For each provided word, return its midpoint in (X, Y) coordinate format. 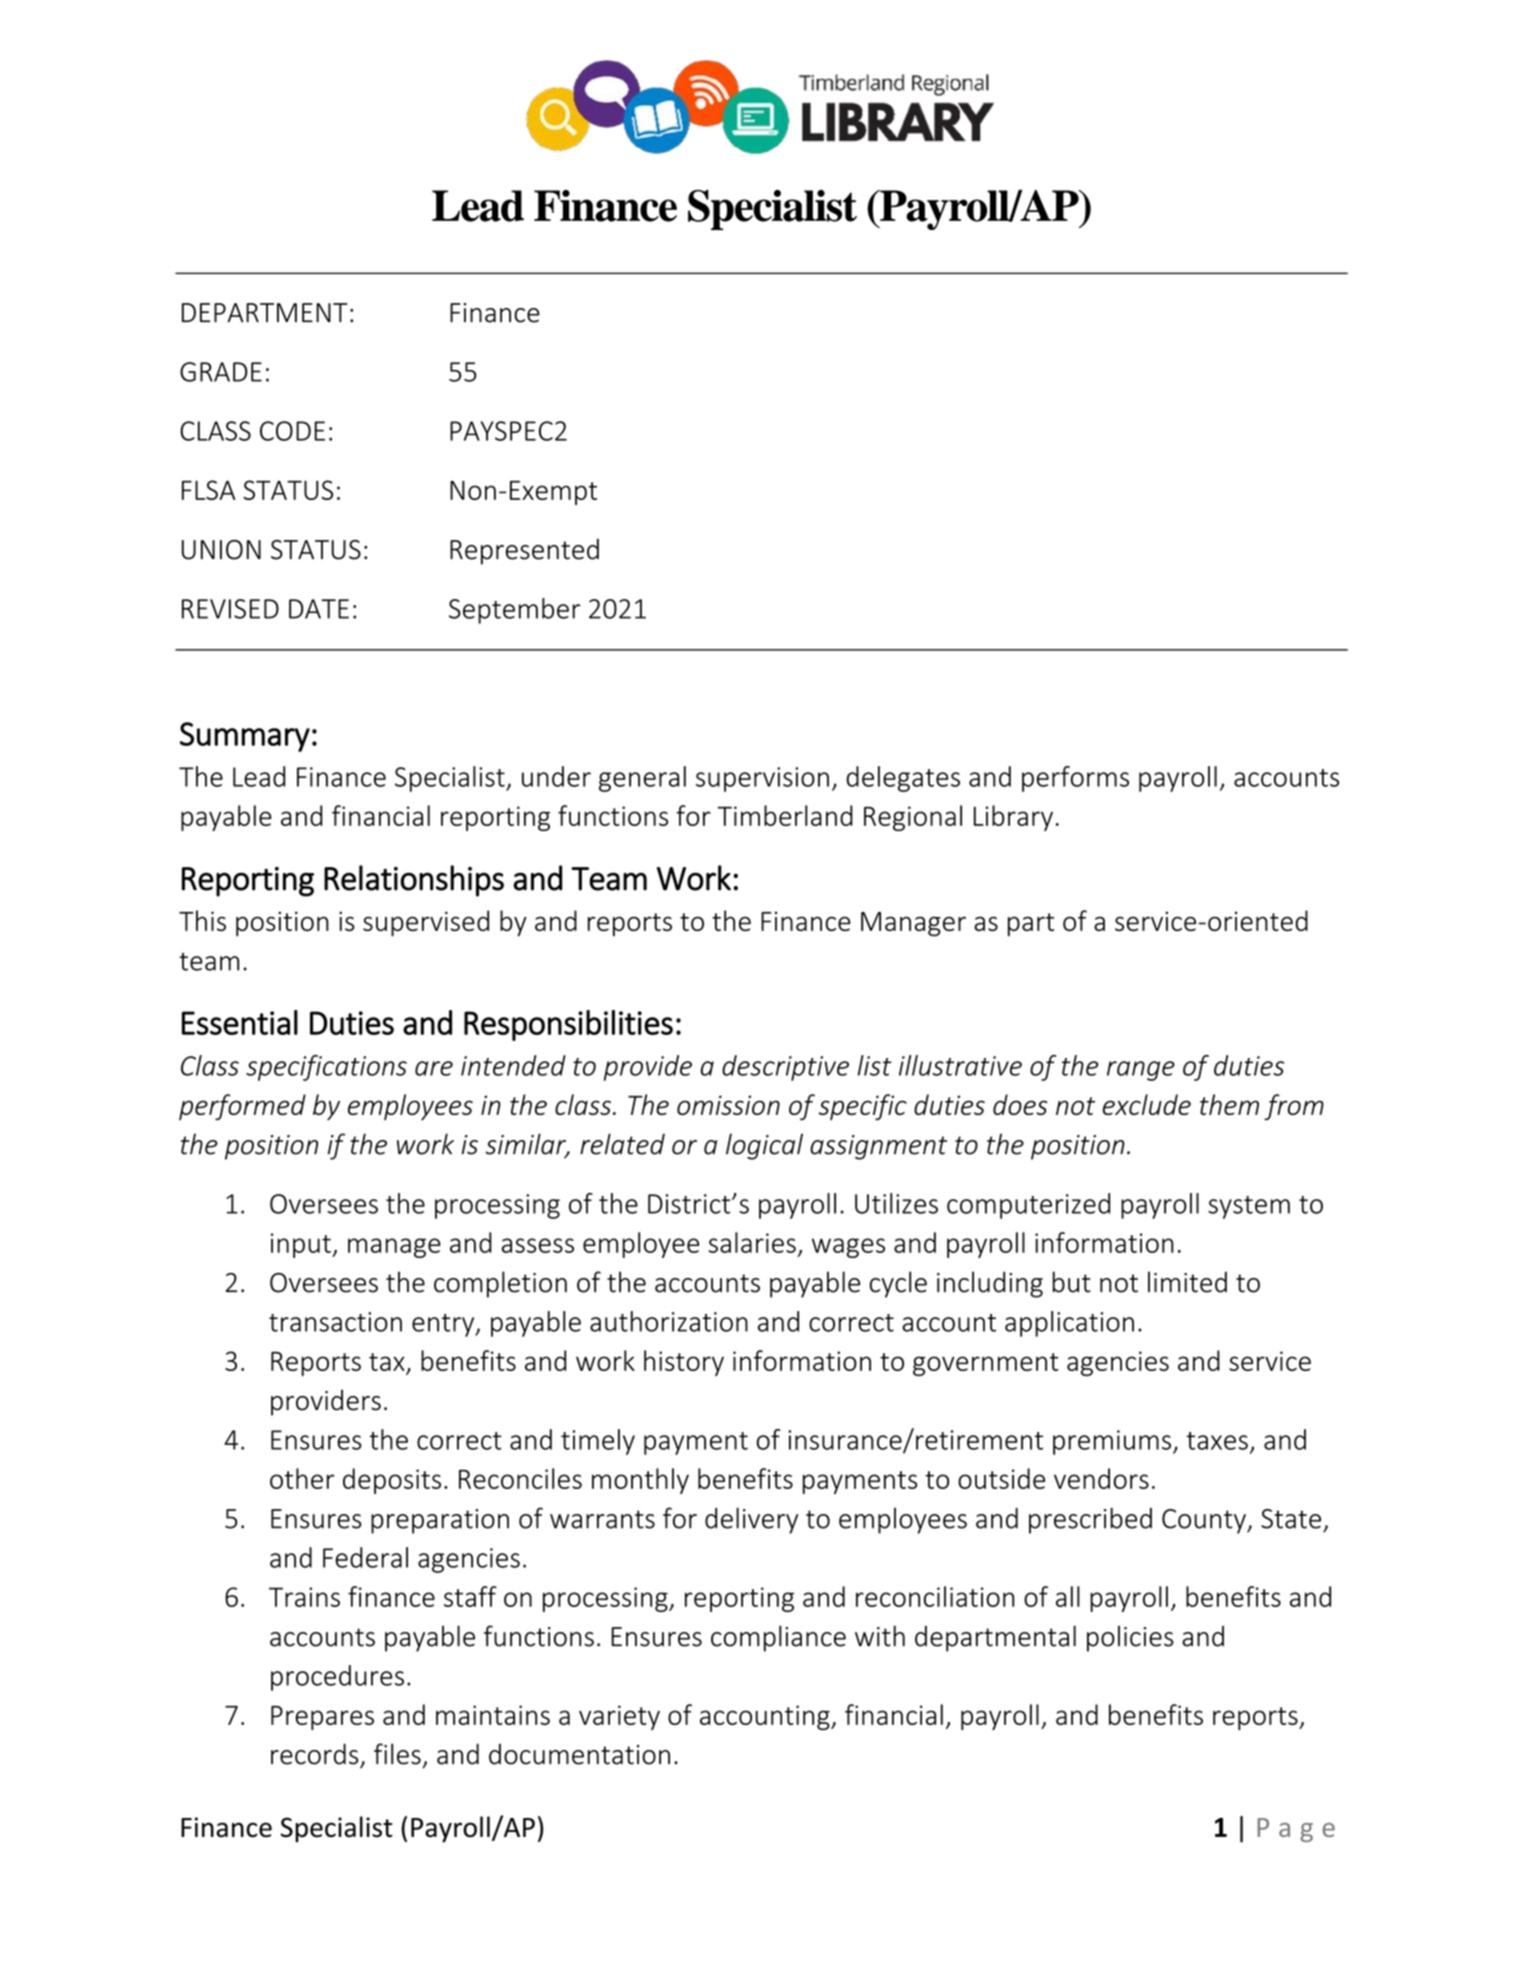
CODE (292, 431)
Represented (524, 551)
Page (1296, 1830)
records (314, 1754)
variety (619, 1717)
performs (1075, 779)
